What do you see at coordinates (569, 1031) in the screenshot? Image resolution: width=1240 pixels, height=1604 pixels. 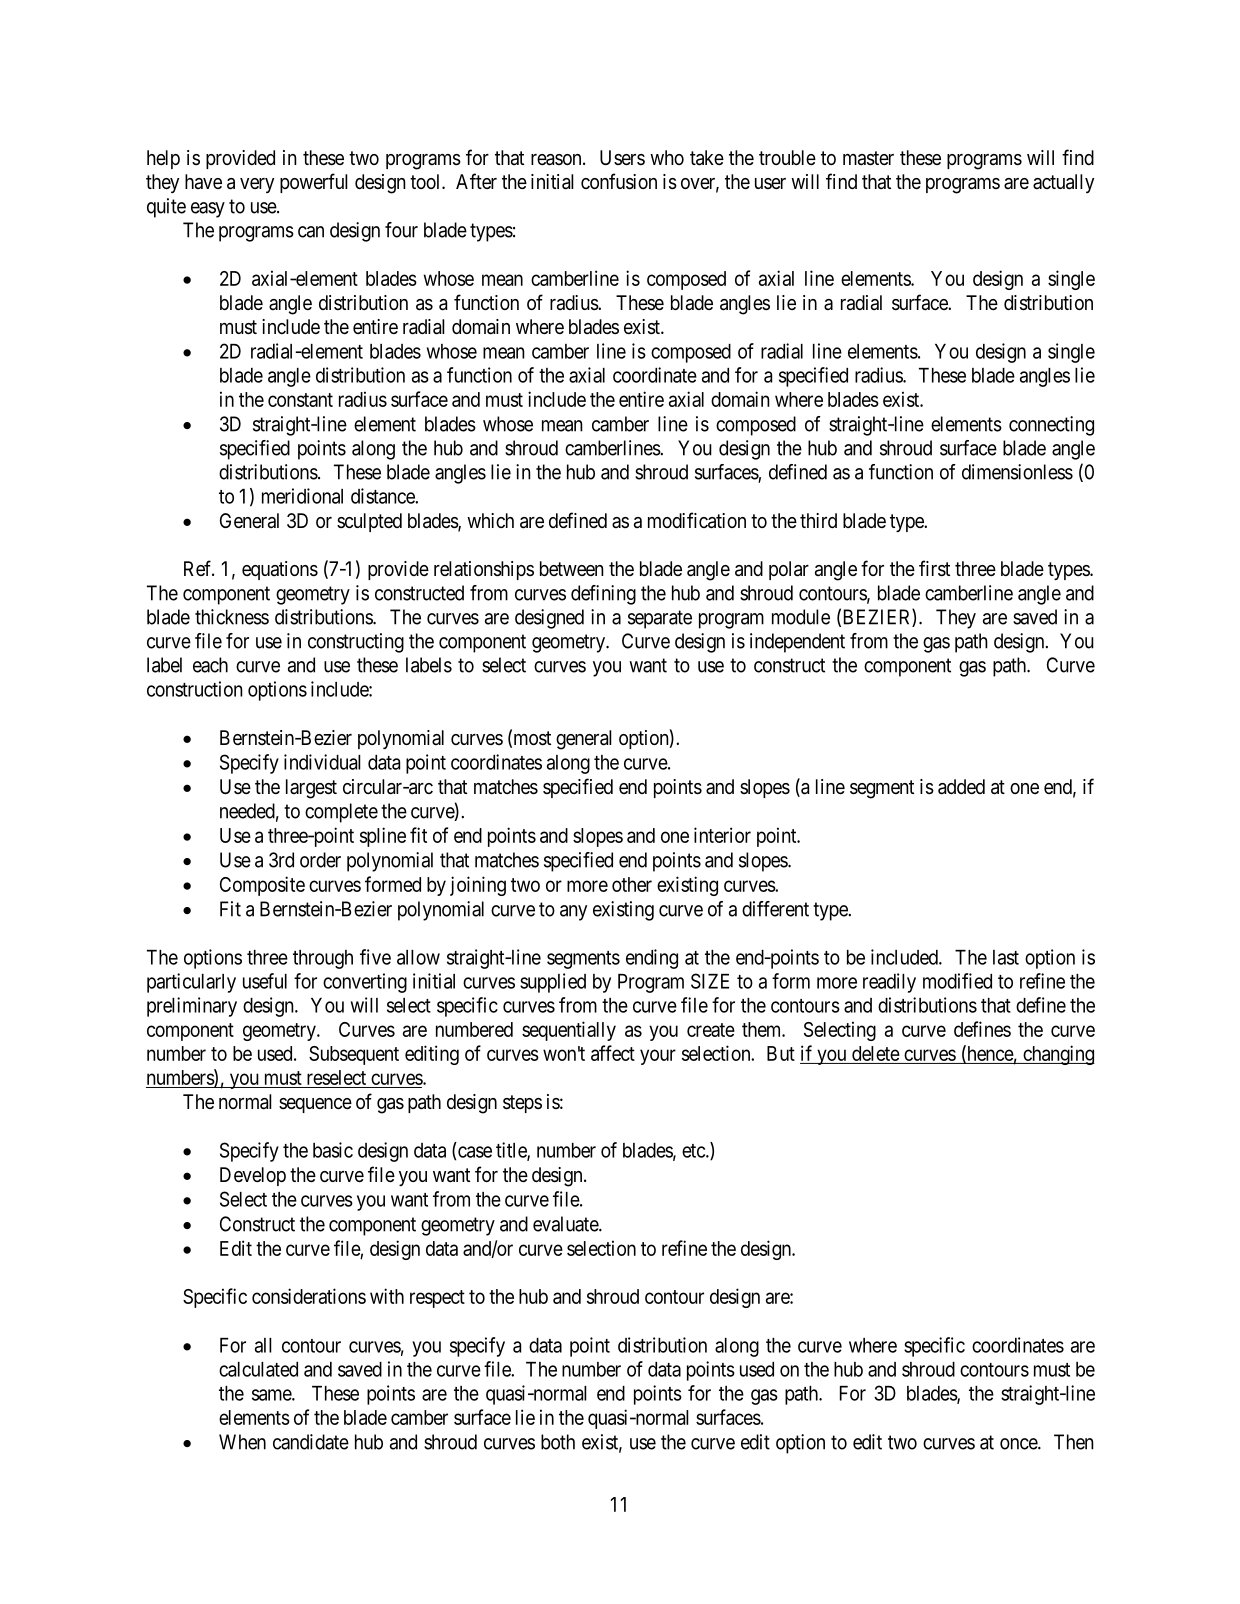 I see `sequentially` at bounding box center [569, 1031].
